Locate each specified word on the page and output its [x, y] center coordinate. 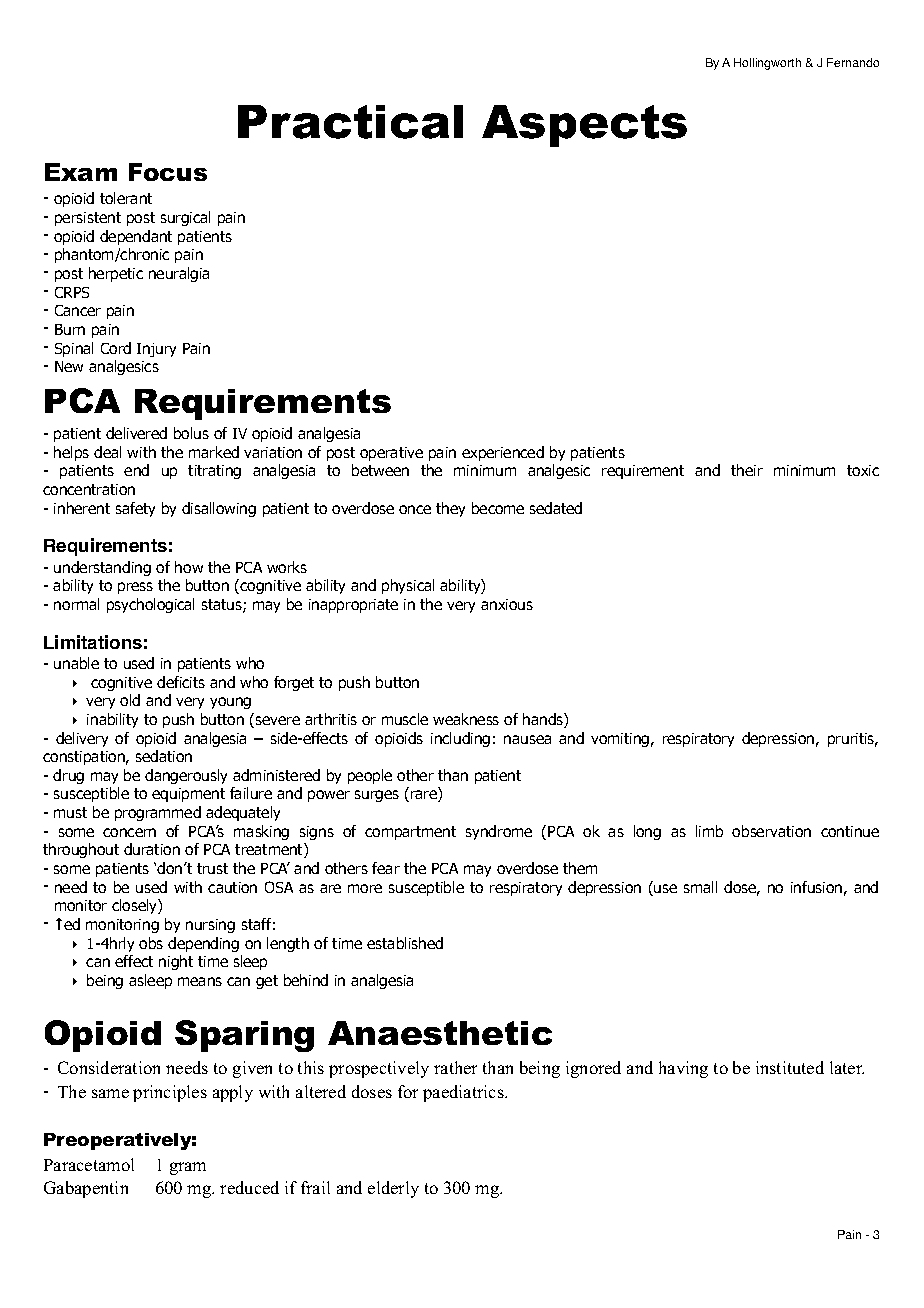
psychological [150, 605]
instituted [790, 1067]
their [747, 470]
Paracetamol [89, 1164]
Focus [168, 172]
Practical [350, 122]
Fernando [853, 62]
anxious [507, 604]
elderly [393, 1189]
